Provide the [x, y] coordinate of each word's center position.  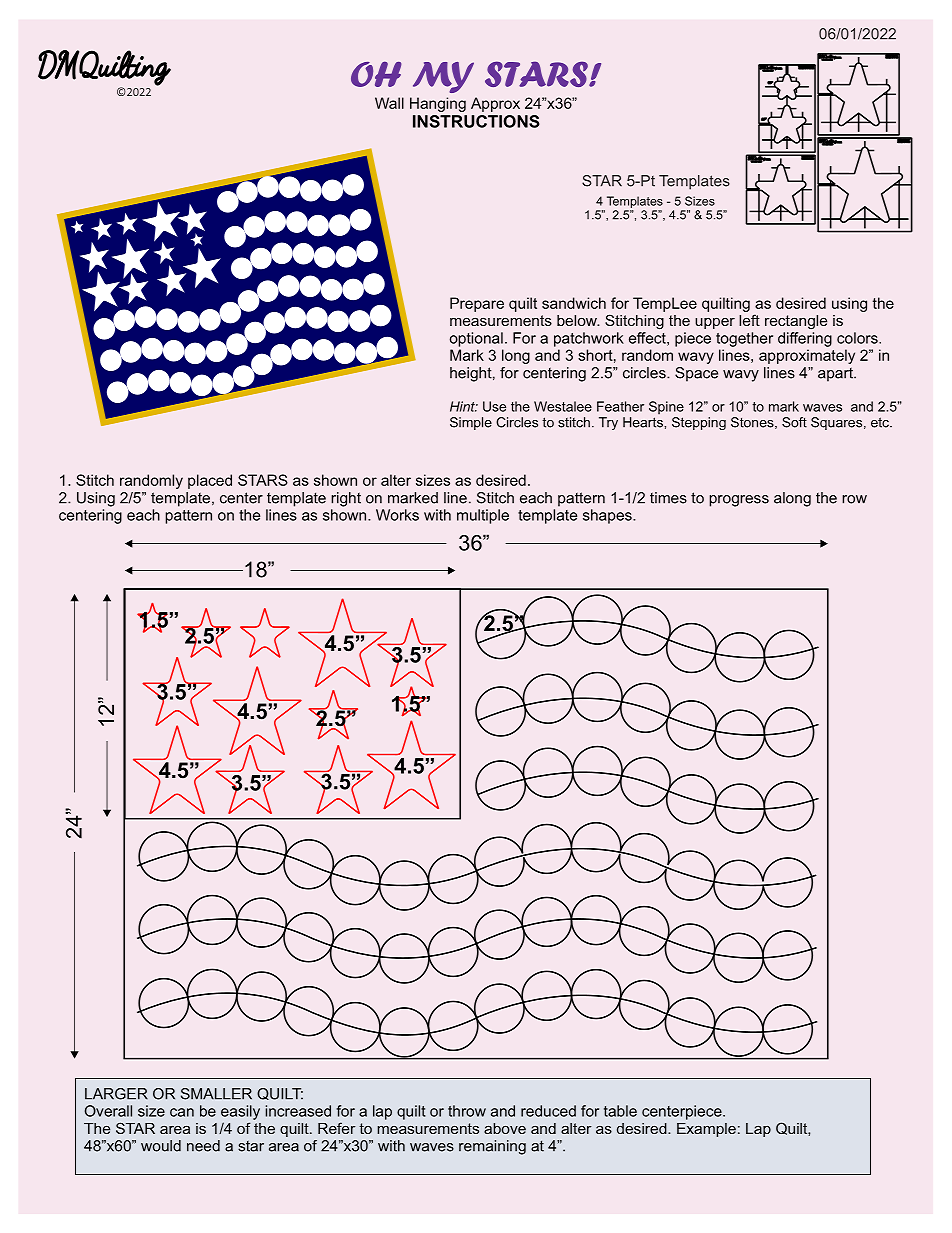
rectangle [796, 322]
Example [706, 1130]
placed [210, 481]
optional [476, 339]
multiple [483, 516]
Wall [389, 103]
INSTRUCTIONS [476, 121]
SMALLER [216, 1094]
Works [397, 515]
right [346, 499]
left [749, 320]
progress [739, 501]
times [668, 498]
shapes [608, 516]
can [182, 1112]
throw [467, 1111]
